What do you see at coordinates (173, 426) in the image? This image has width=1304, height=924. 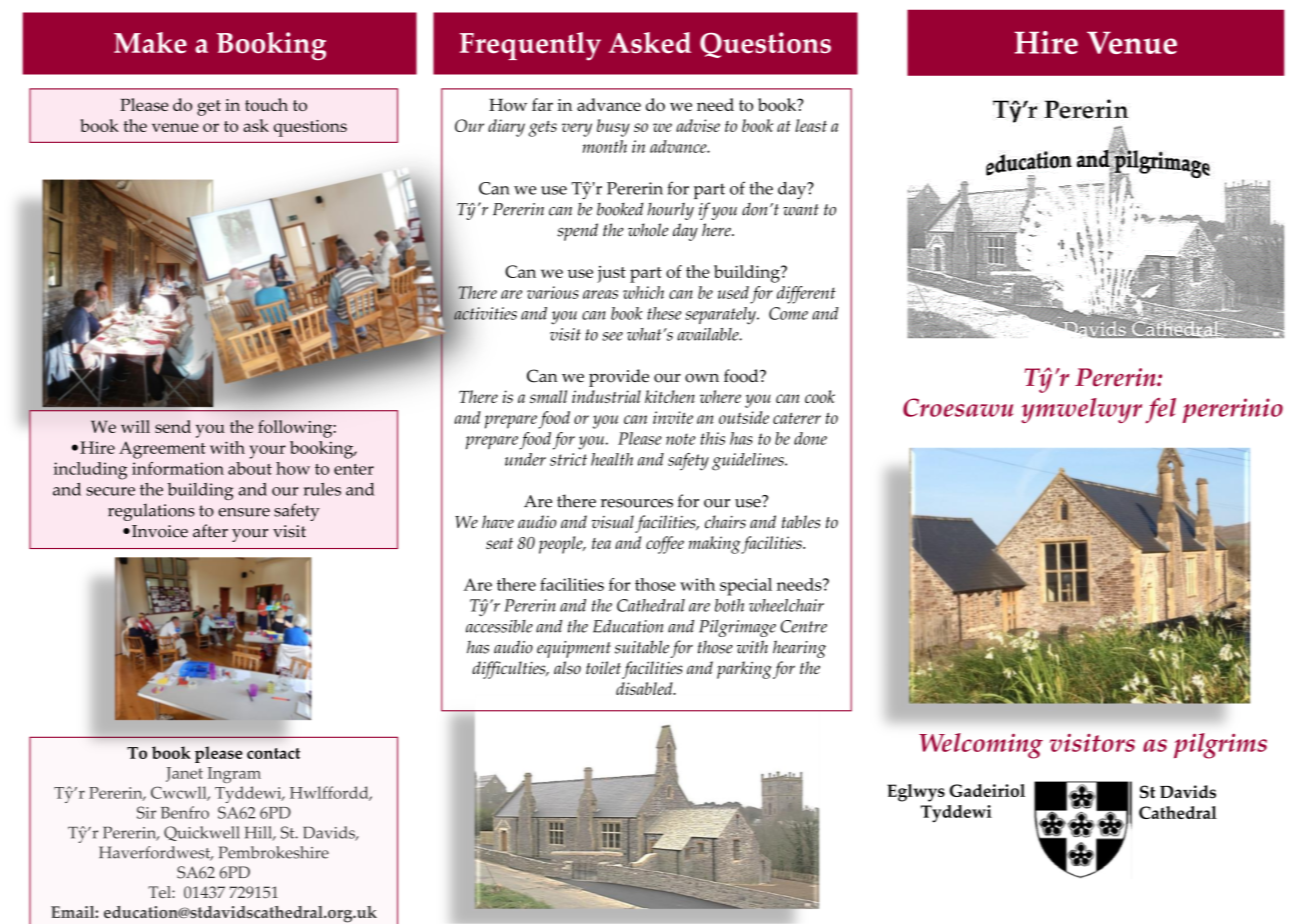 I see `send` at bounding box center [173, 426].
